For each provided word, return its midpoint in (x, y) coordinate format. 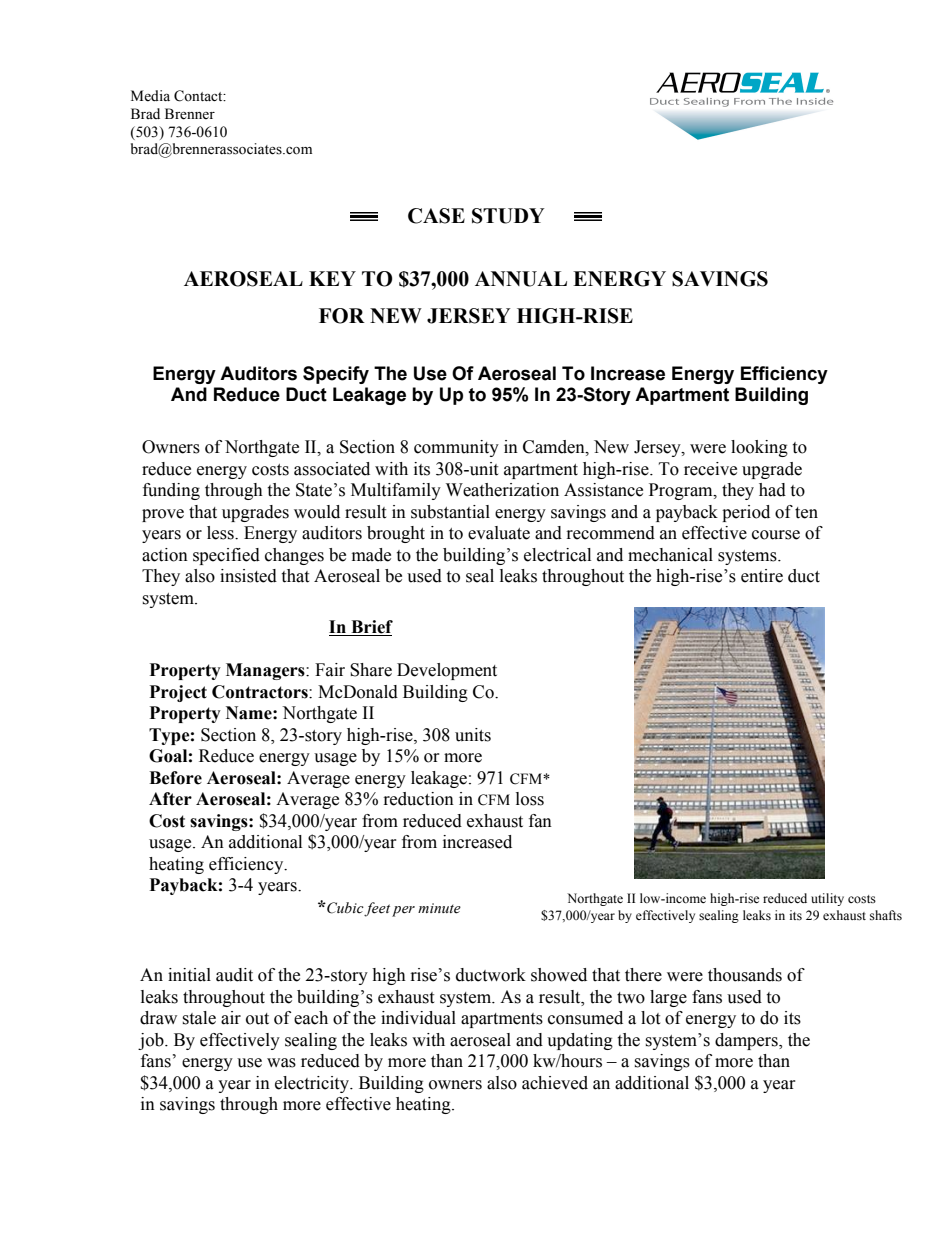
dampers (747, 1041)
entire (762, 576)
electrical (557, 555)
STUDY (508, 216)
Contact (199, 96)
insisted (248, 576)
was (281, 1063)
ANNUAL (521, 279)
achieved (555, 1083)
